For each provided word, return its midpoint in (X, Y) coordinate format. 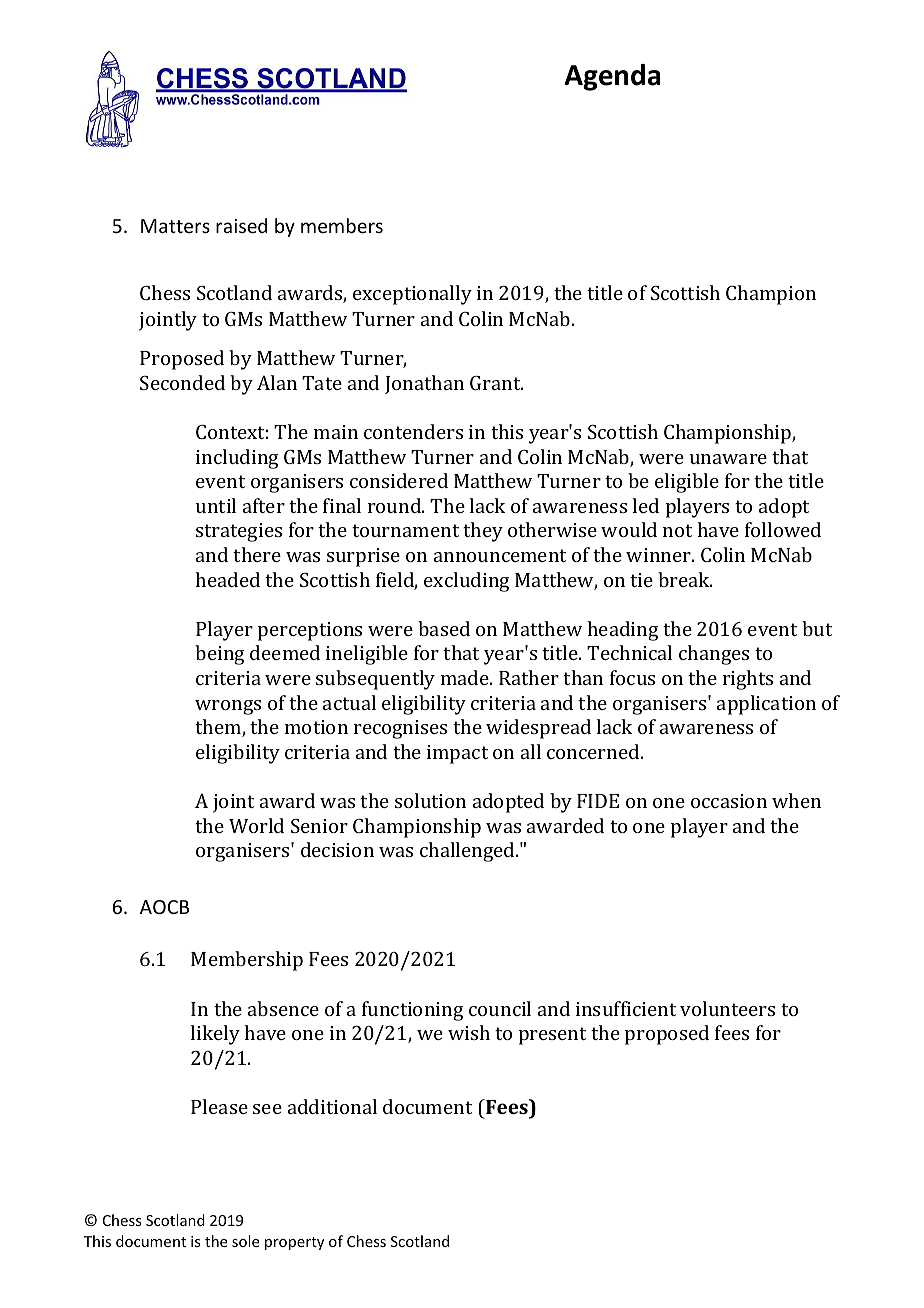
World (256, 825)
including (237, 459)
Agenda (612, 77)
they (483, 532)
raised (241, 225)
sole (245, 1241)
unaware (728, 459)
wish (469, 1032)
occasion (729, 801)
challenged (468, 852)
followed (783, 529)
